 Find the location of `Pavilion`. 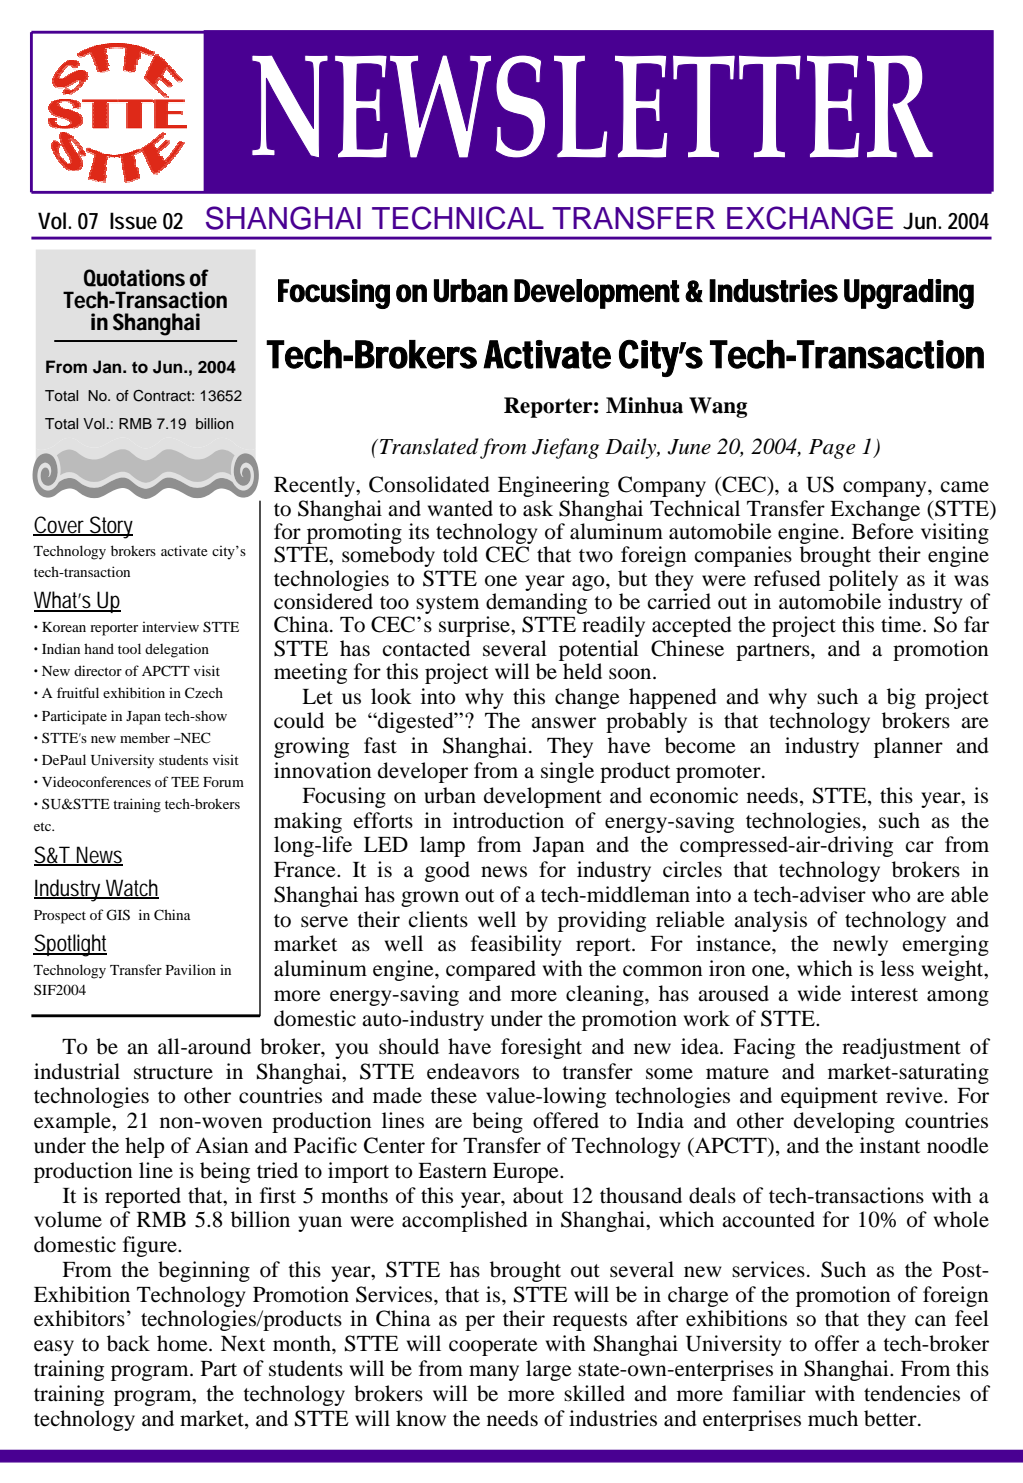

Pavilion is located at coordinates (191, 969).
